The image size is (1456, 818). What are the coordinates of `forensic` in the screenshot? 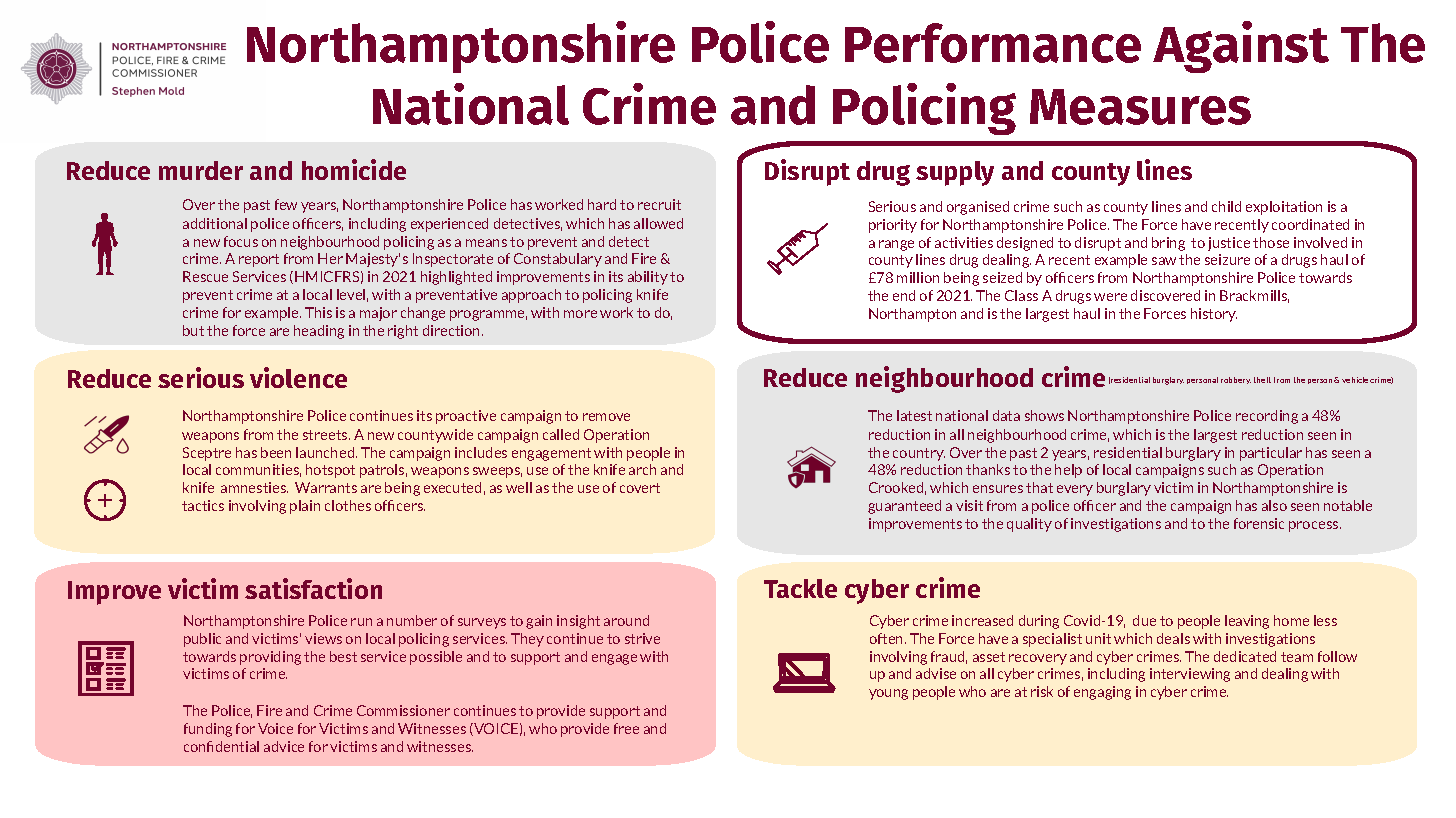 It's located at (1259, 523).
